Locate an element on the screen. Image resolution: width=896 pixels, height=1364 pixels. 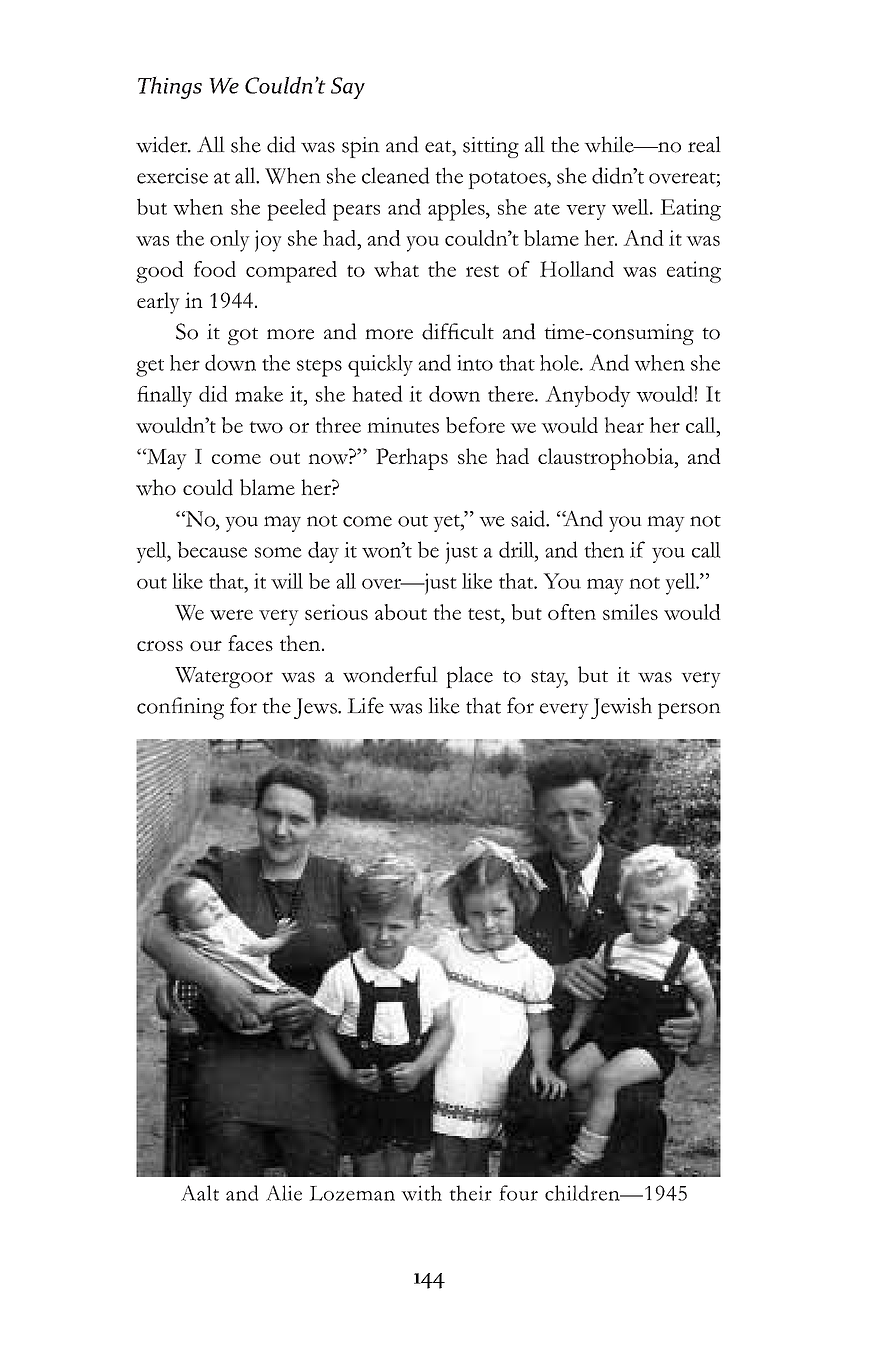
Alie is located at coordinates (284, 1193).
